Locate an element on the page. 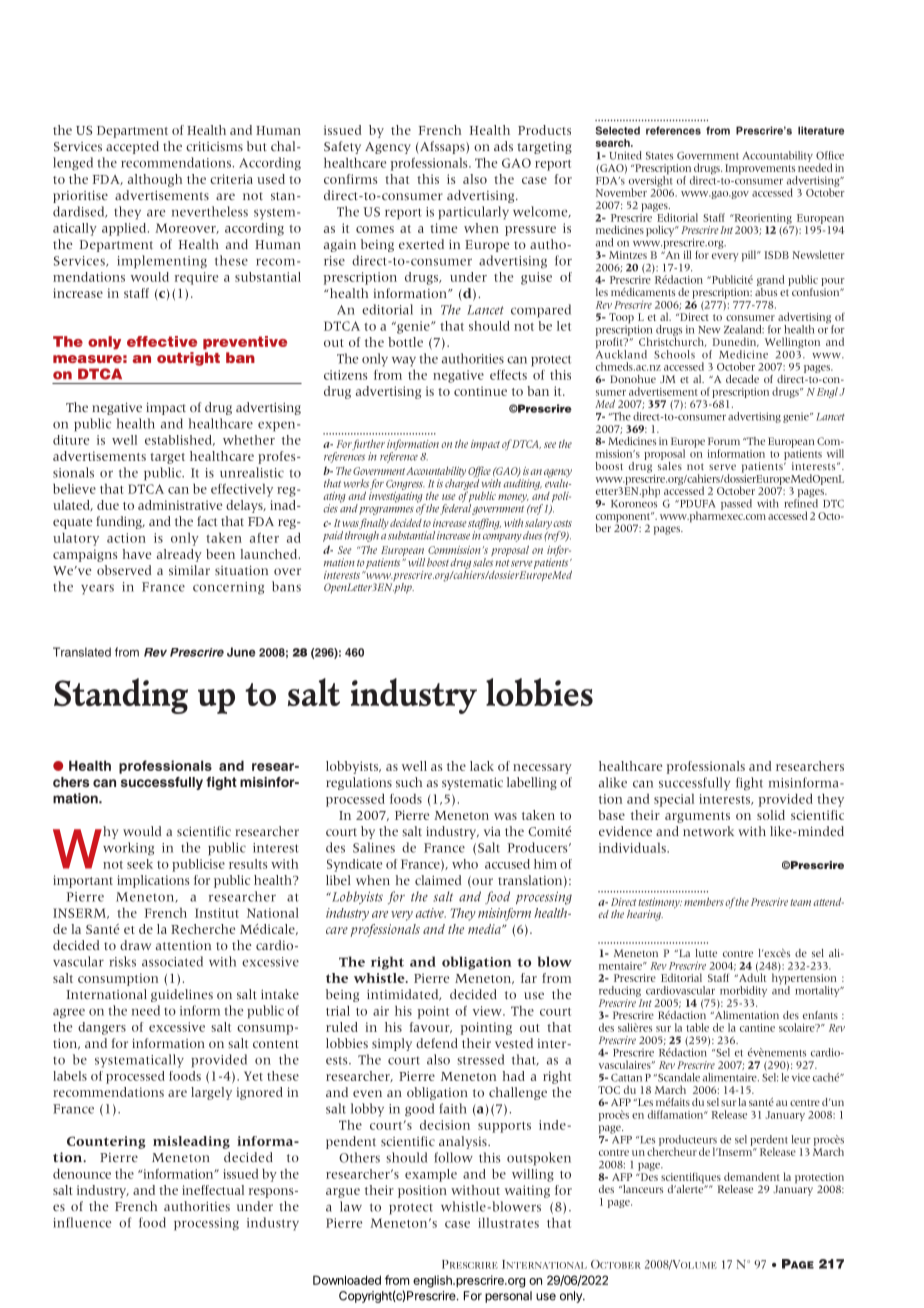  although is located at coordinates (155, 180).
